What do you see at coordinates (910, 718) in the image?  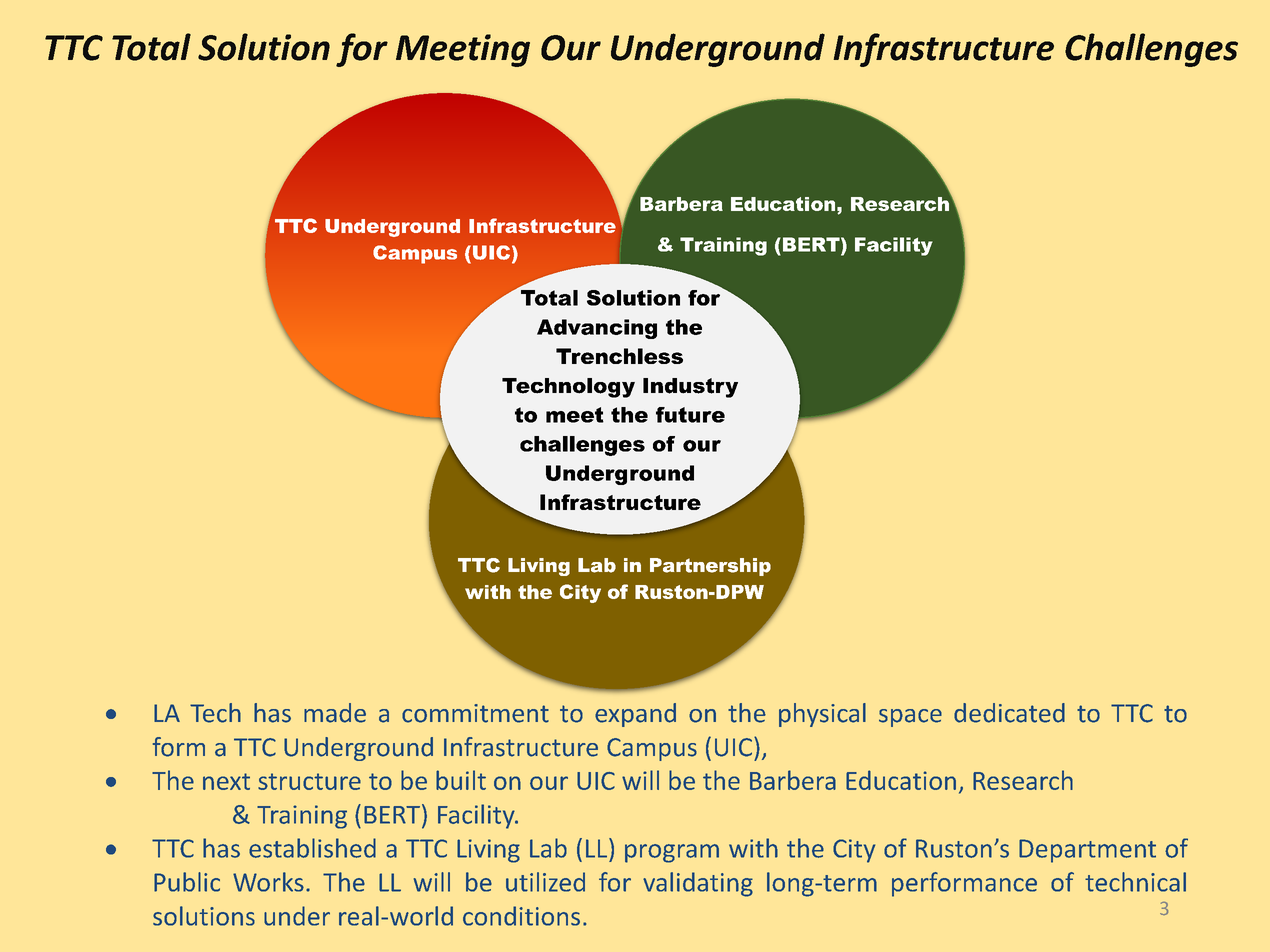 I see `space` at bounding box center [910, 718].
